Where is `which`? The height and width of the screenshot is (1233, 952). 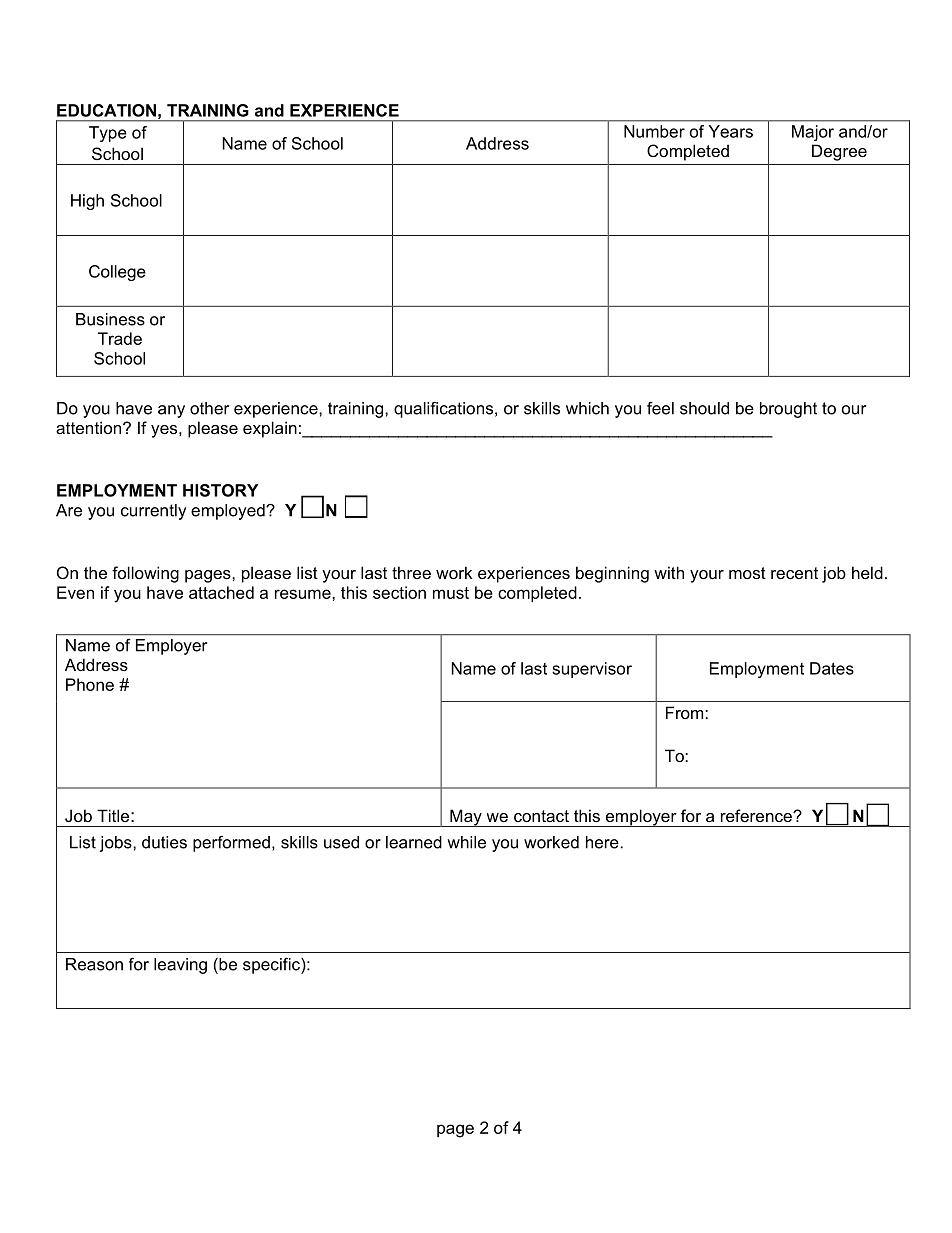 which is located at coordinates (587, 408).
